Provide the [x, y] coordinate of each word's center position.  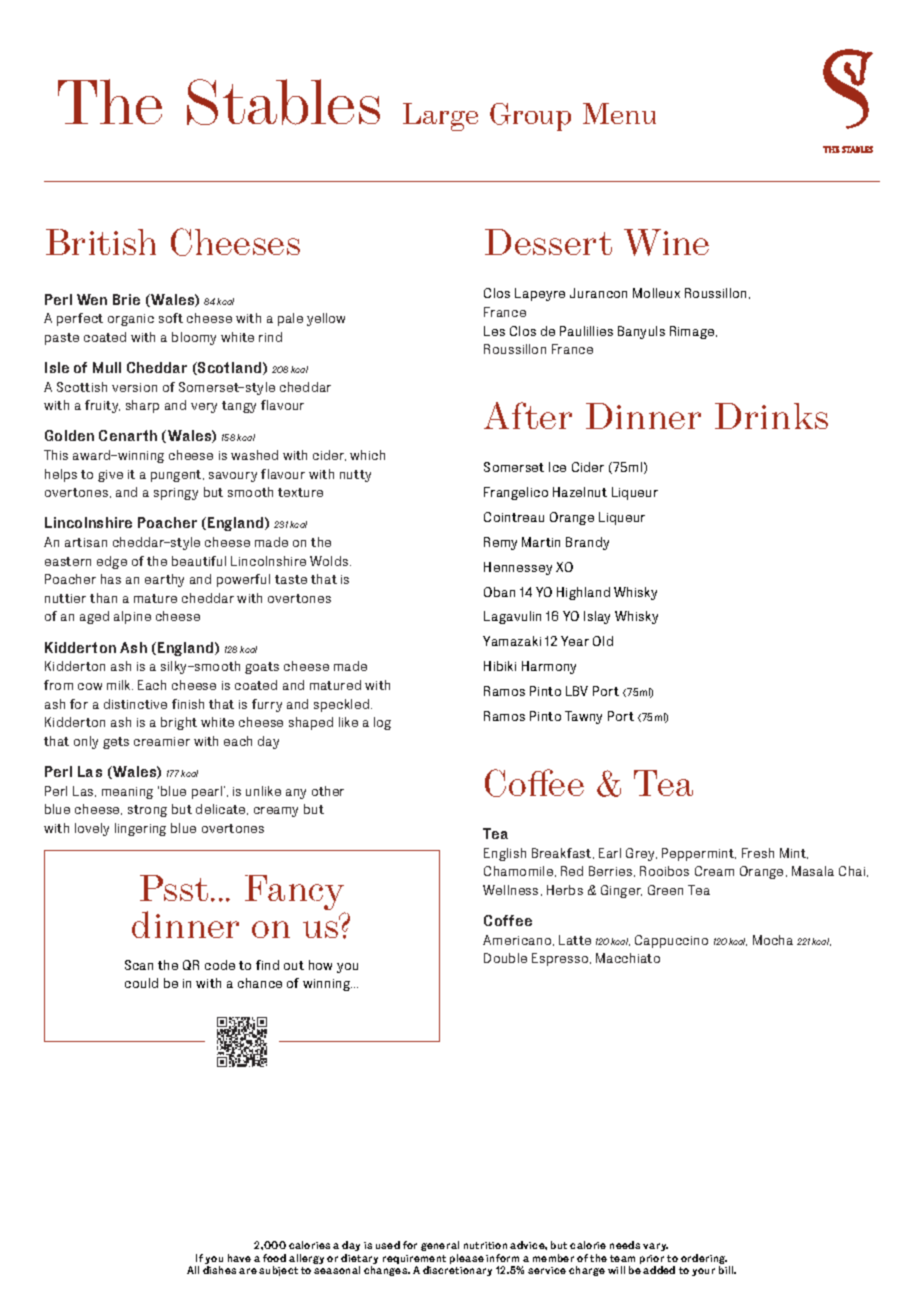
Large [440, 117]
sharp [142, 406]
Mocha [773, 940]
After [528, 415]
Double [505, 958]
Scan [139, 965]
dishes [219, 1270]
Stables [283, 102]
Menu [619, 113]
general [440, 1248]
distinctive [135, 704]
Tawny [583, 717]
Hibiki [500, 666]
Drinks [771, 416]
